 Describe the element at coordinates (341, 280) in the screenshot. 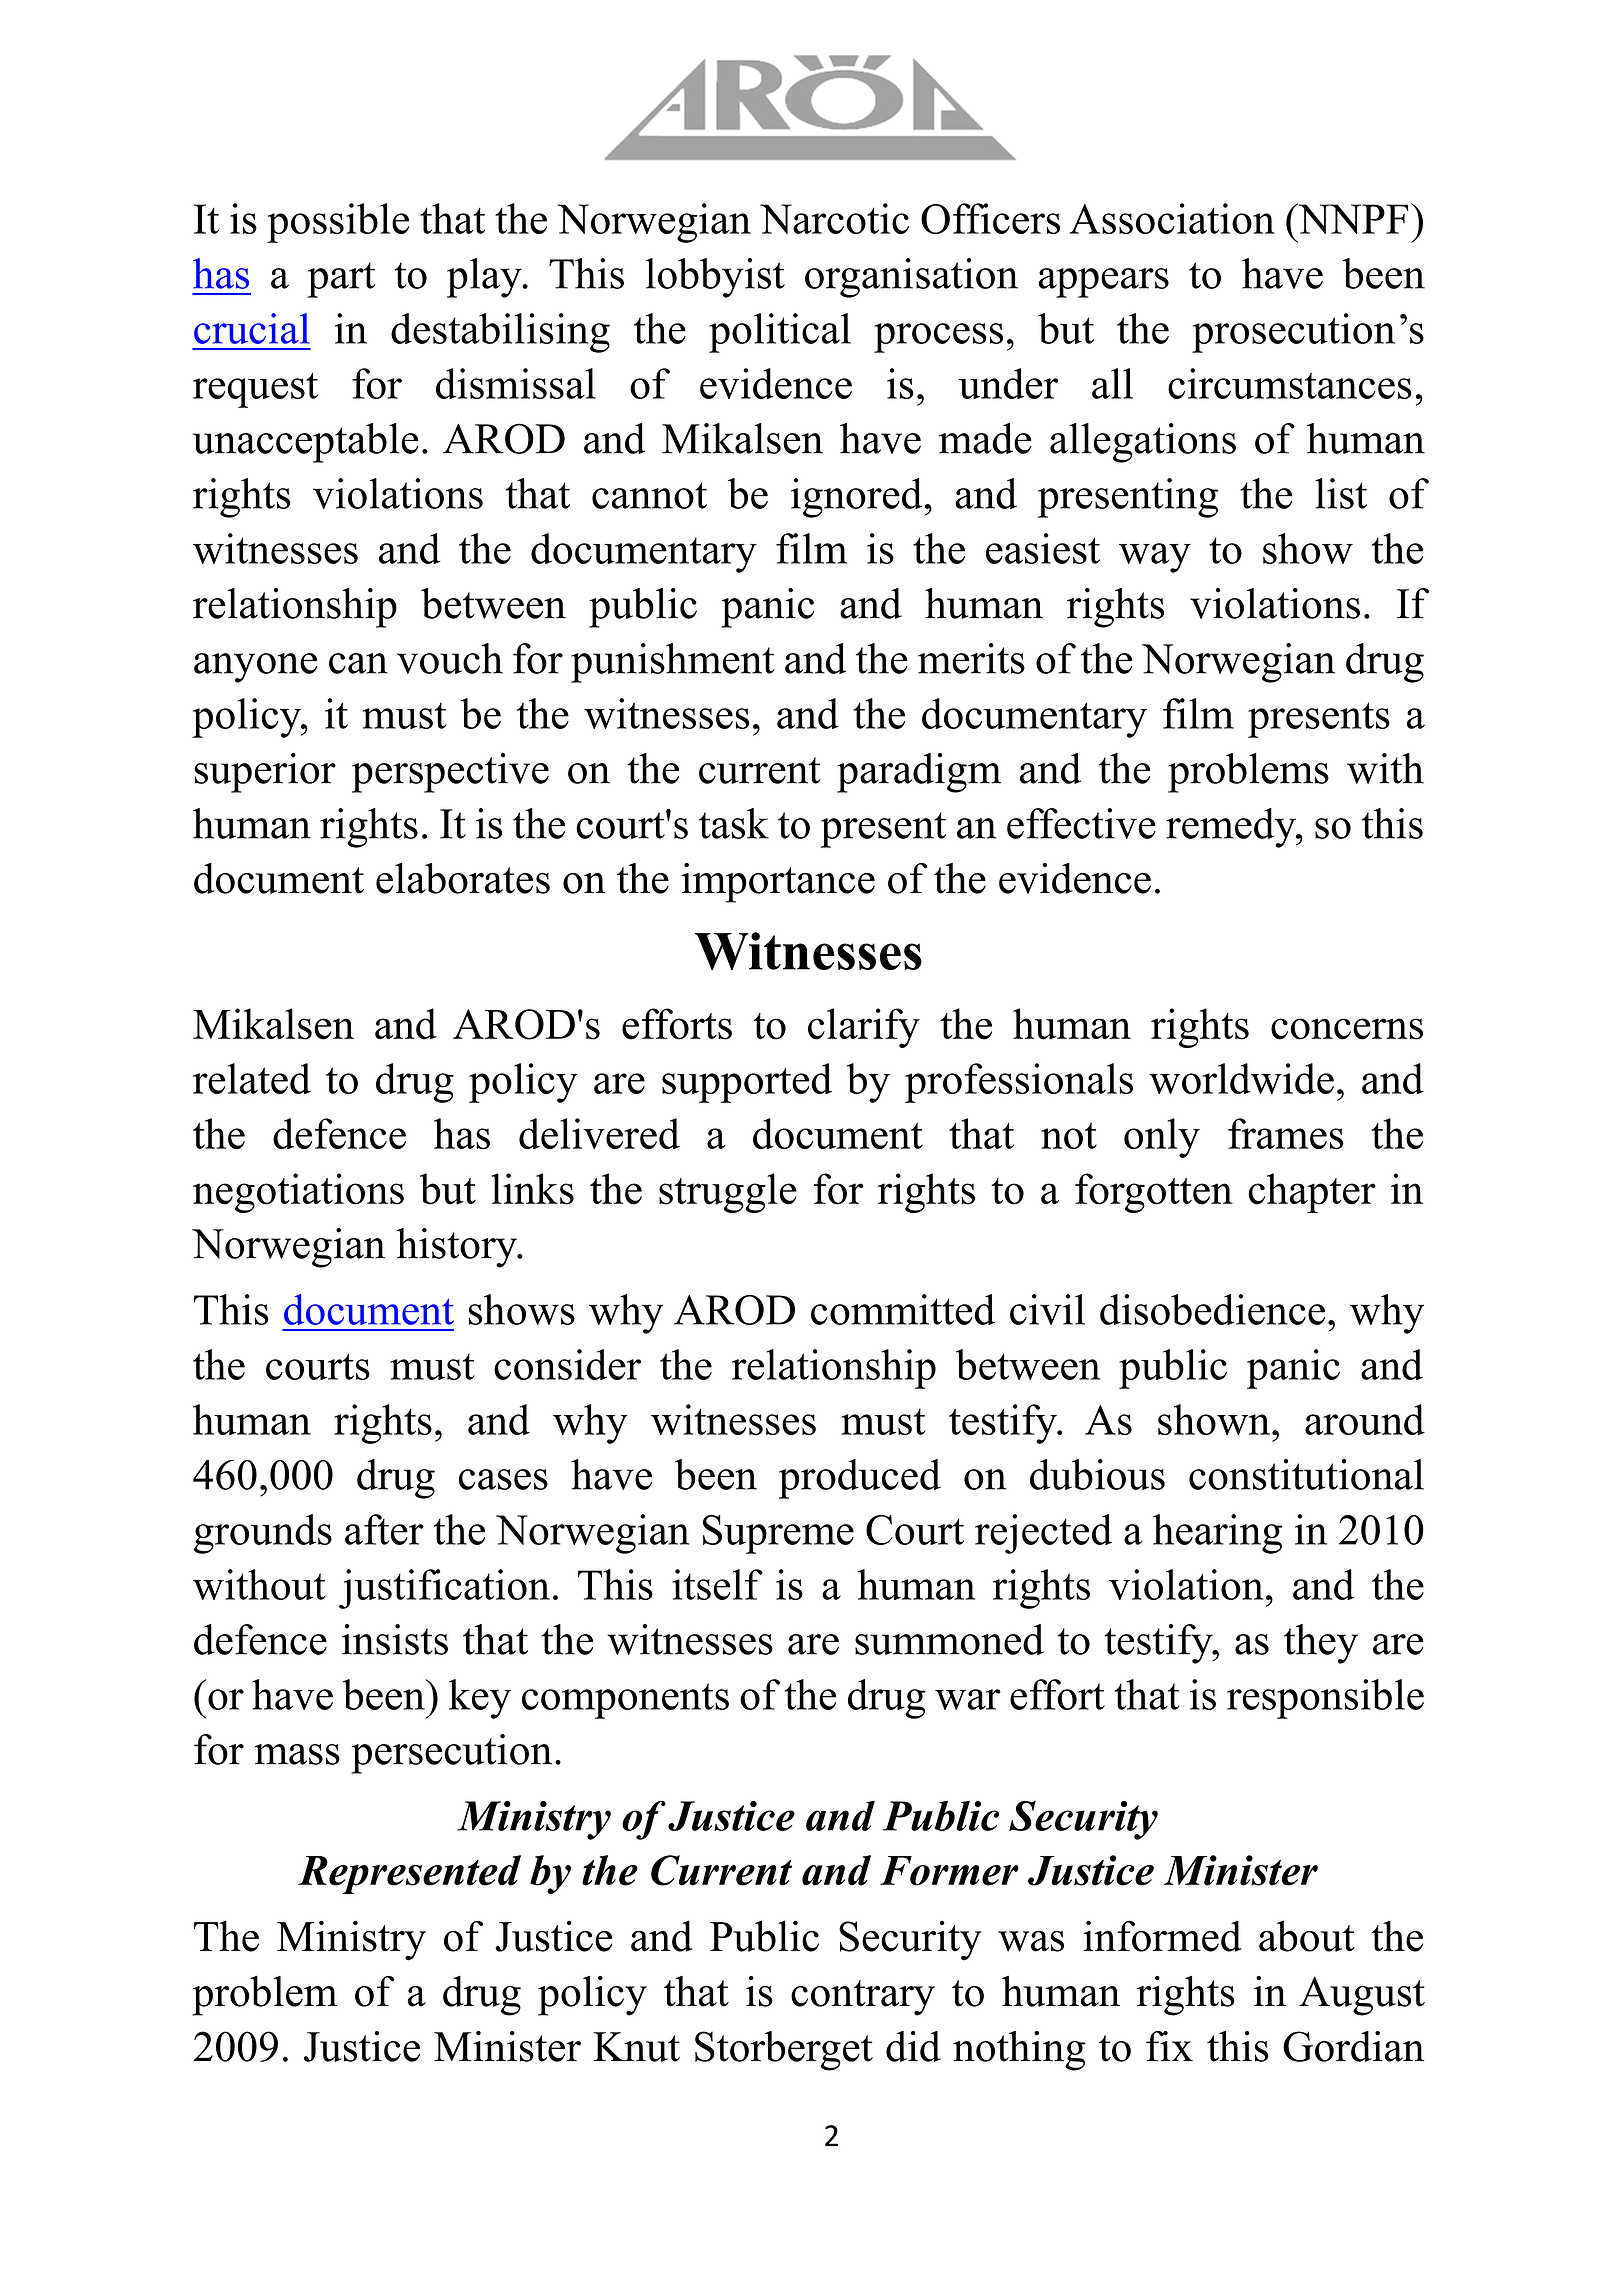

I see `part` at that location.
